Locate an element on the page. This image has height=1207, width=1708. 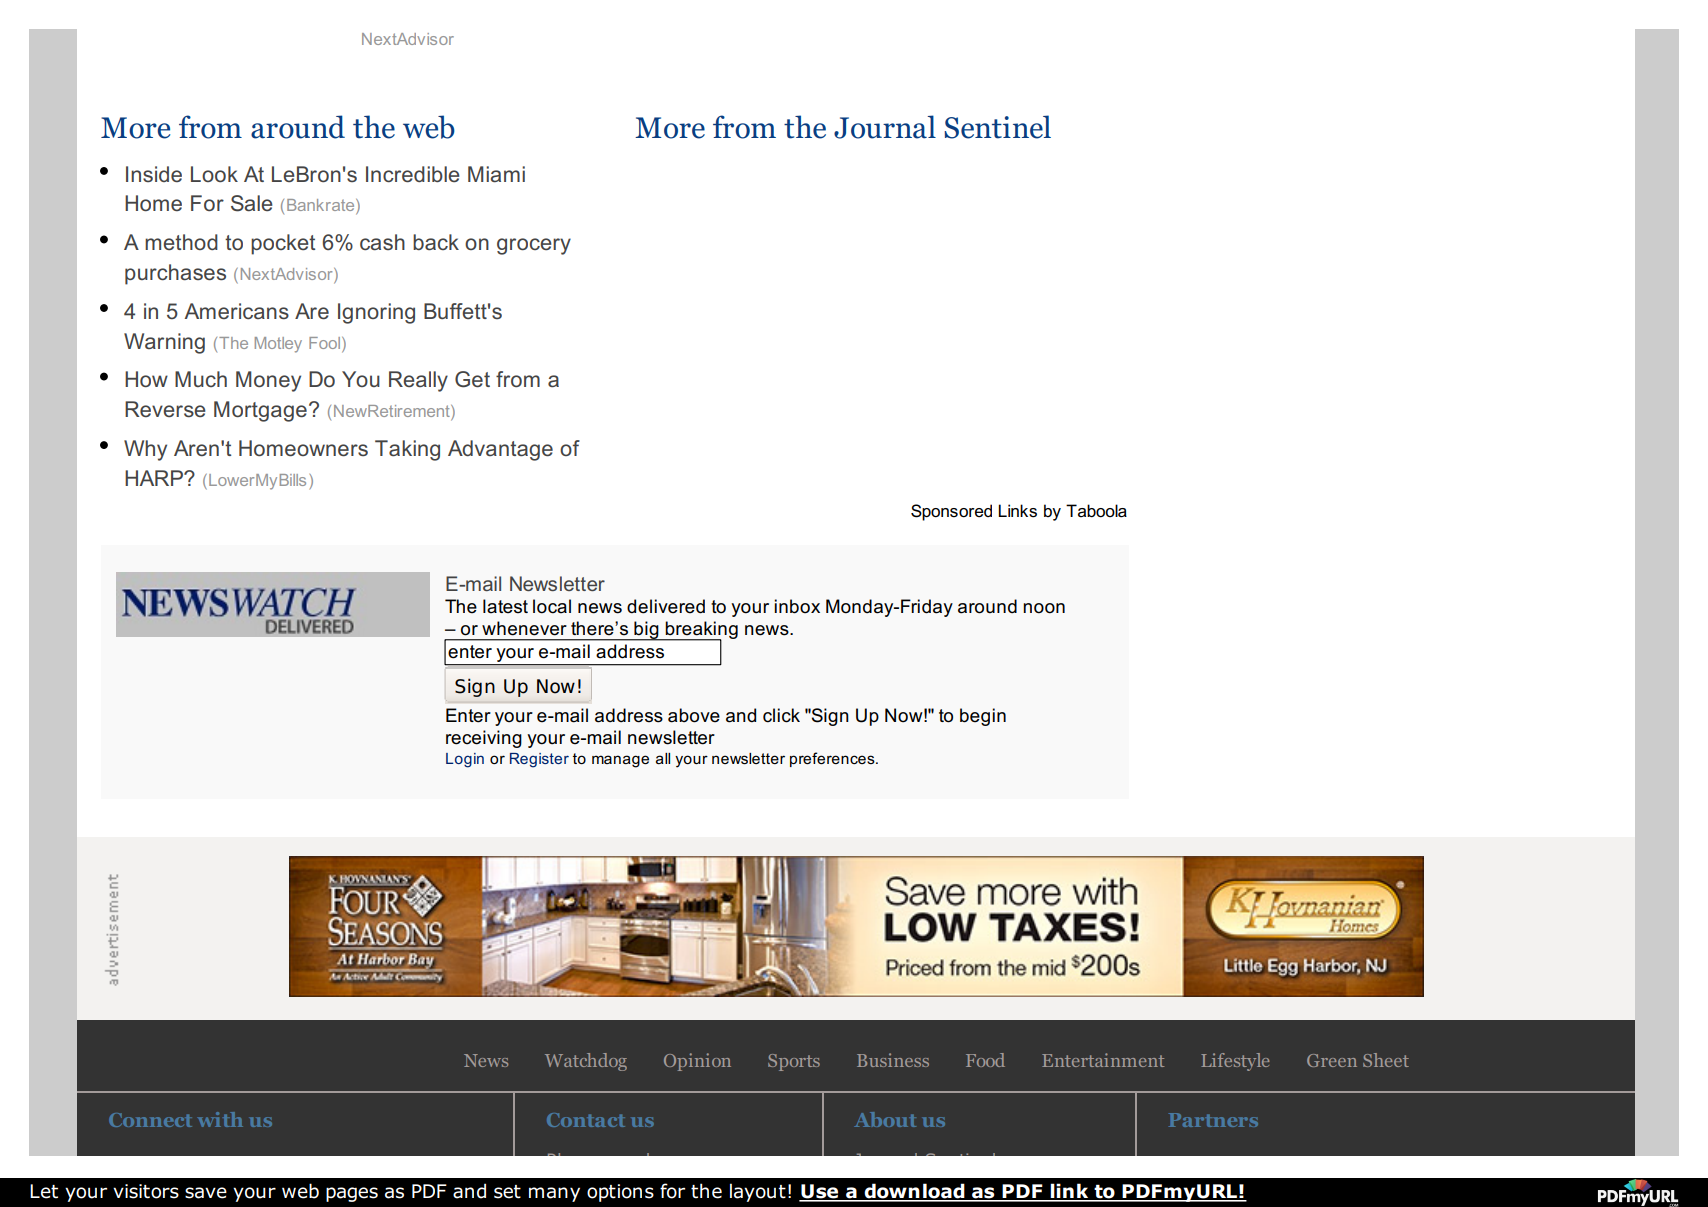
layout is located at coordinates (758, 1192).
